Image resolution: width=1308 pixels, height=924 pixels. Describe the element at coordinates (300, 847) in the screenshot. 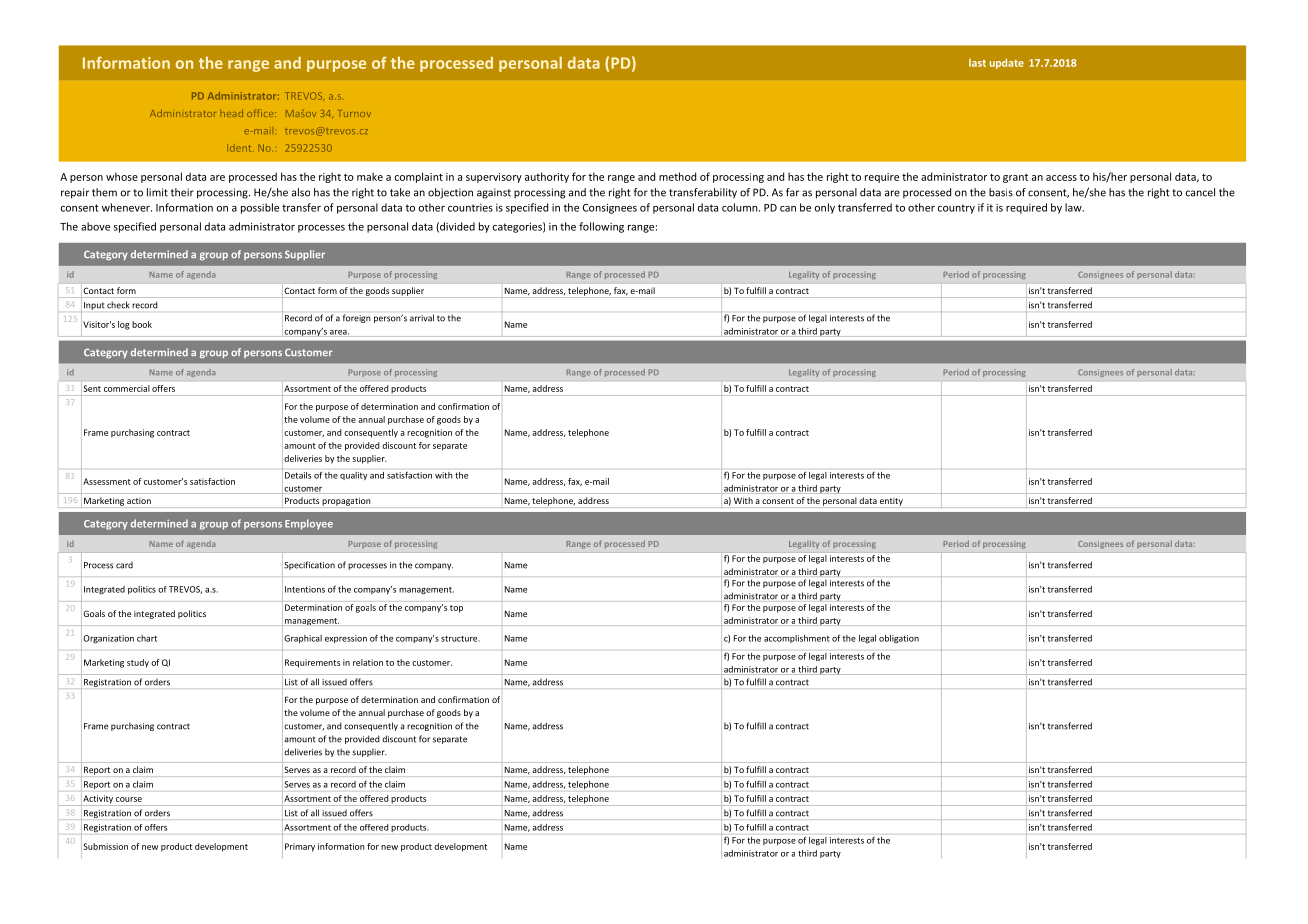

I see `Primary` at that location.
